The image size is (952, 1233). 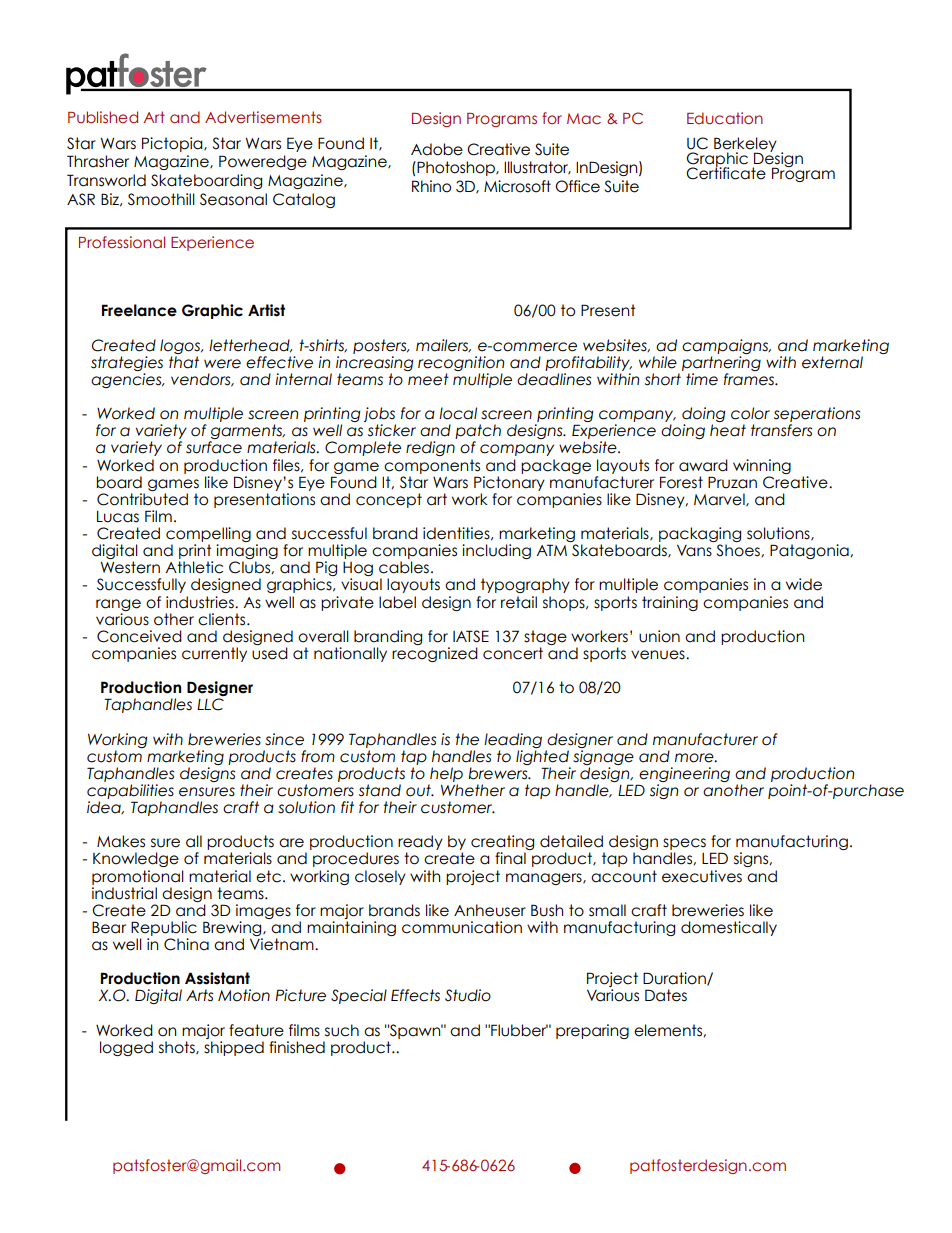 I want to click on Studio, so click(x=468, y=995).
